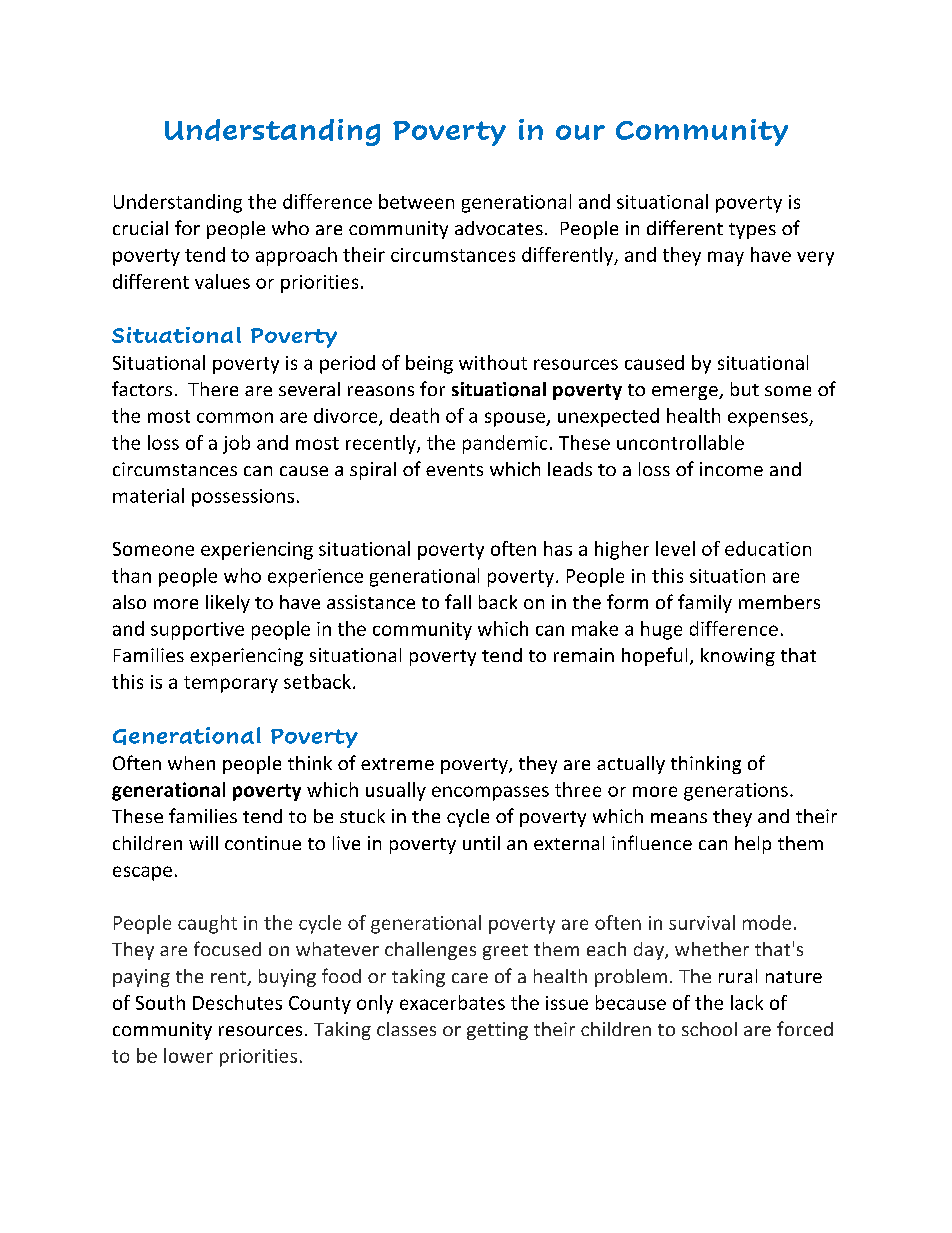 This screenshot has width=952, height=1233. What do you see at coordinates (454, 470) in the screenshot?
I see `events` at bounding box center [454, 470].
